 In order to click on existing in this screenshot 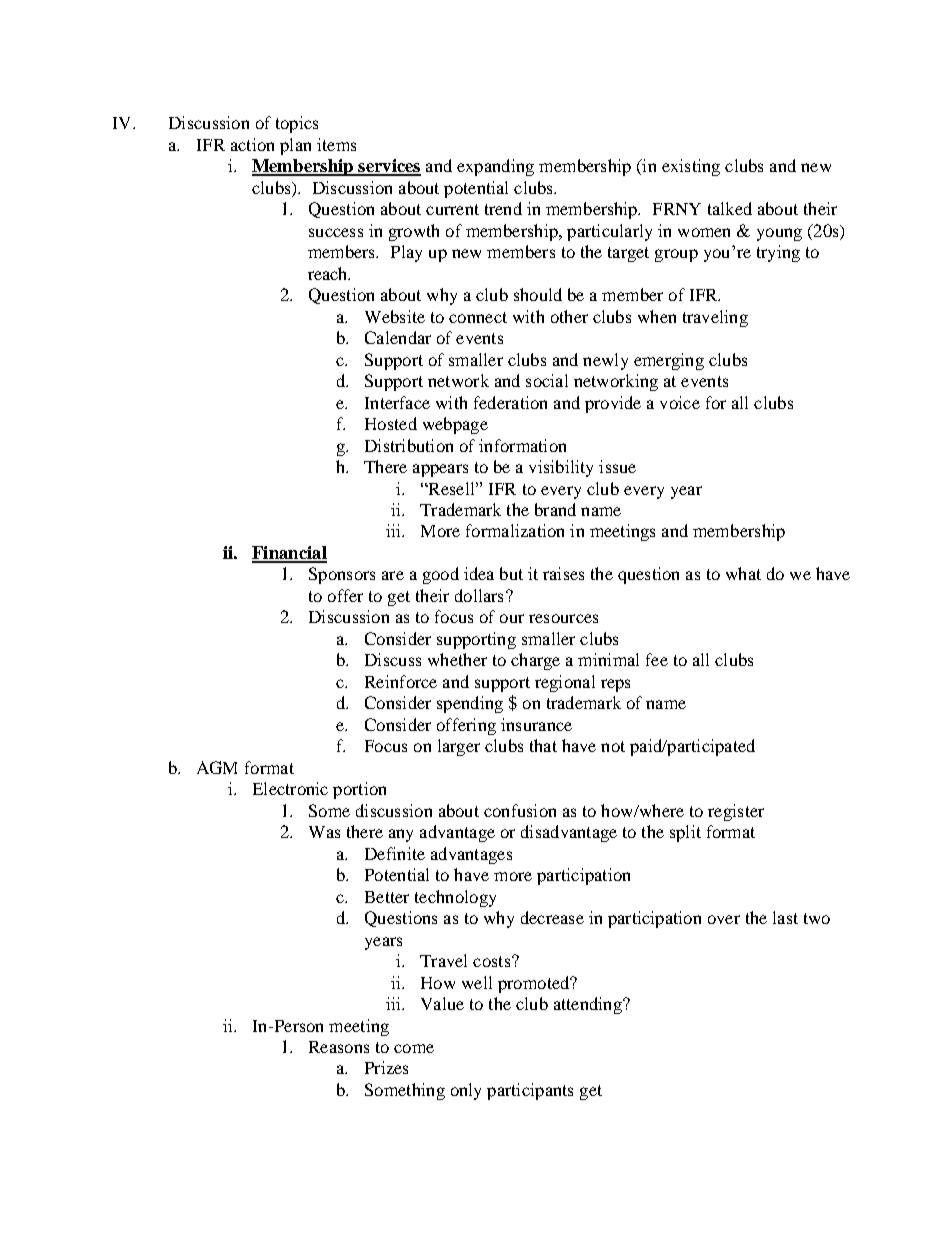, I will do `click(691, 167)`.
